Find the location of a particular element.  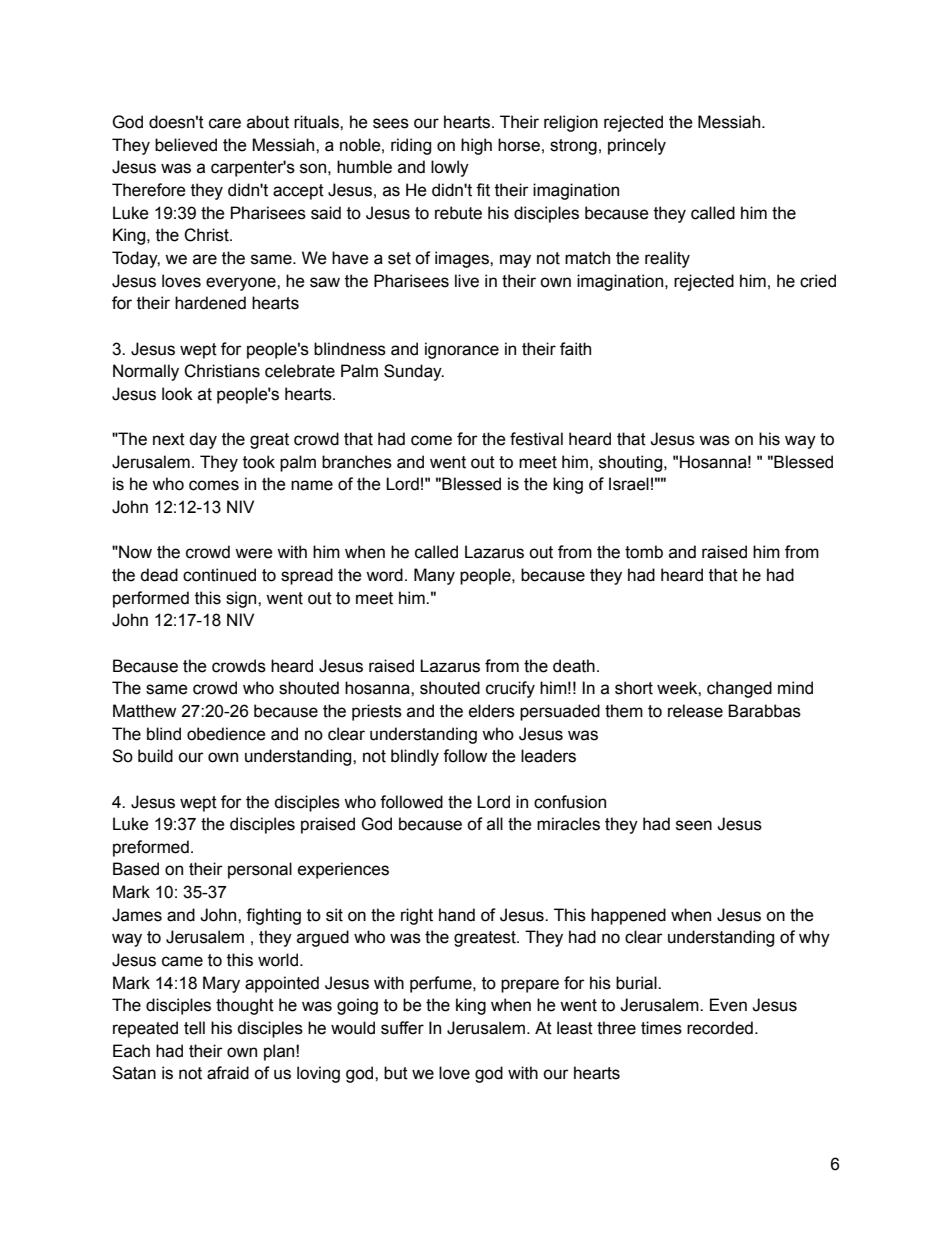

princely is located at coordinates (637, 146).
